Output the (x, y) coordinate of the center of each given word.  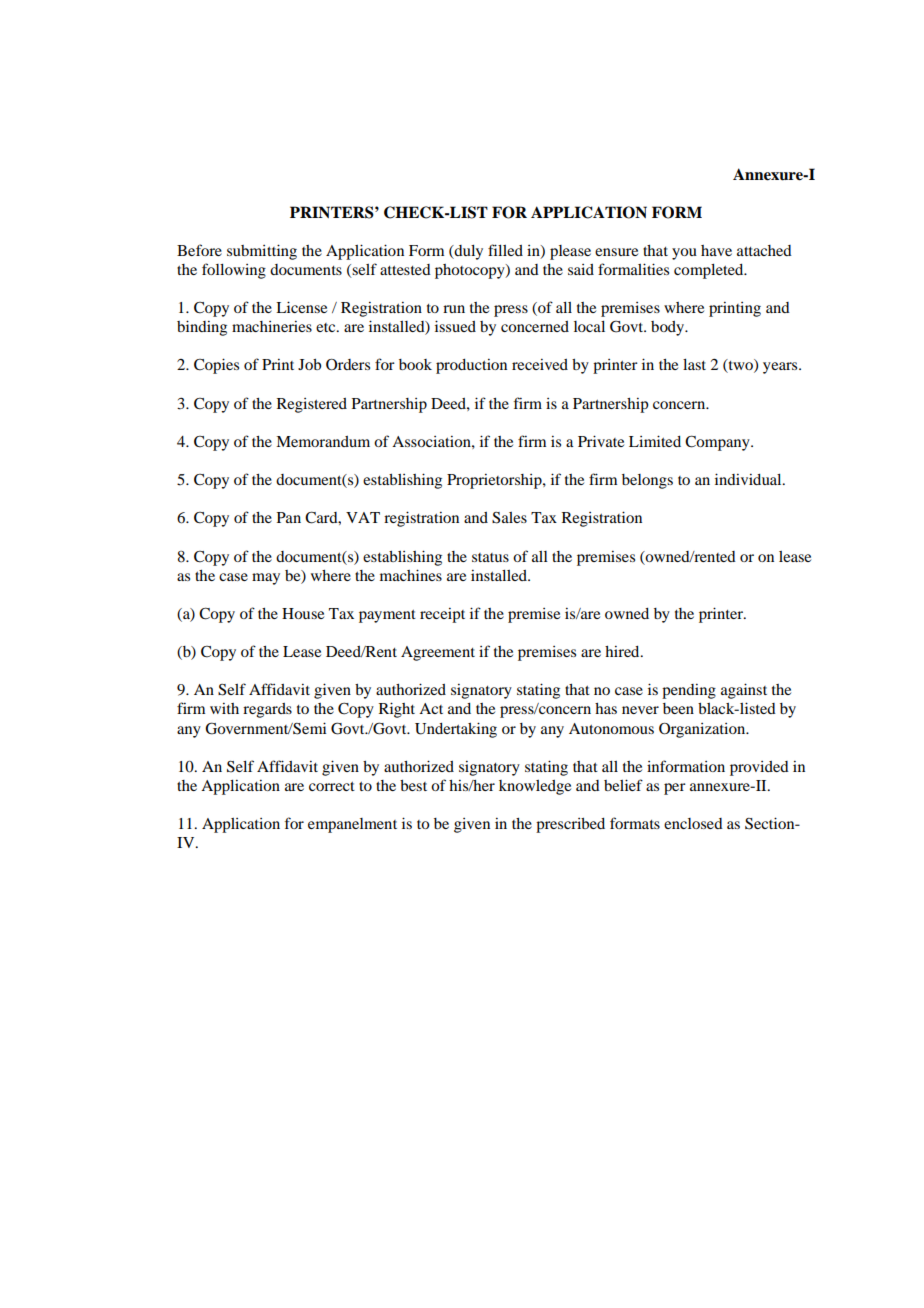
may (266, 579)
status (490, 557)
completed (710, 271)
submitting (262, 252)
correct (332, 786)
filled (505, 250)
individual (749, 479)
